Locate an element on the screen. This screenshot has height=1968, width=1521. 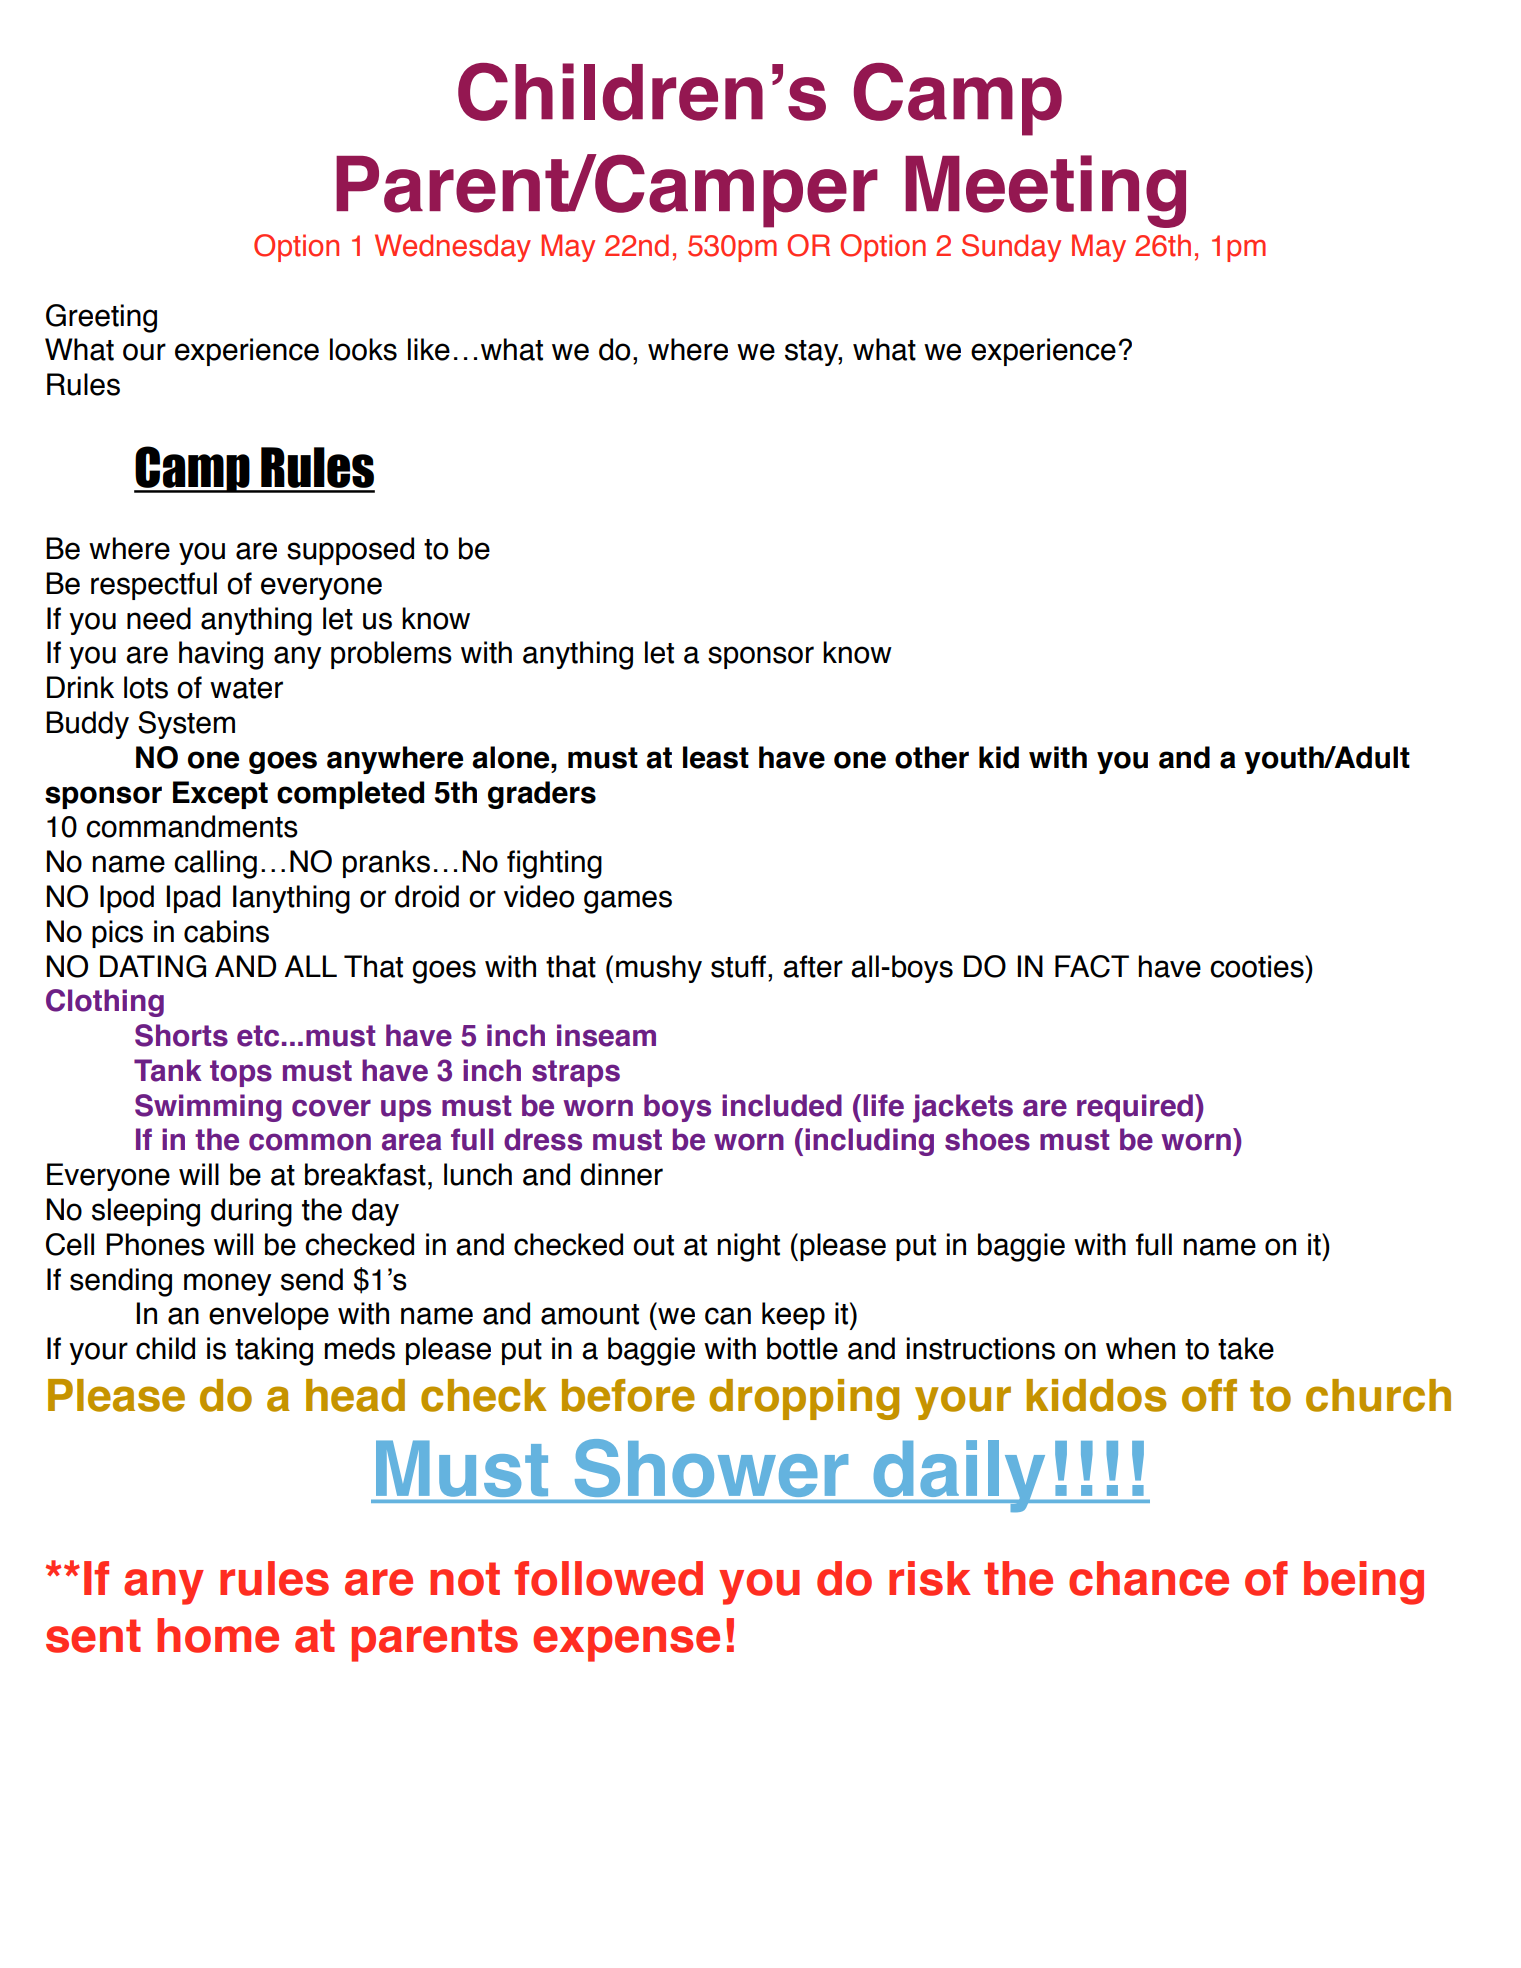
water is located at coordinates (246, 688).
